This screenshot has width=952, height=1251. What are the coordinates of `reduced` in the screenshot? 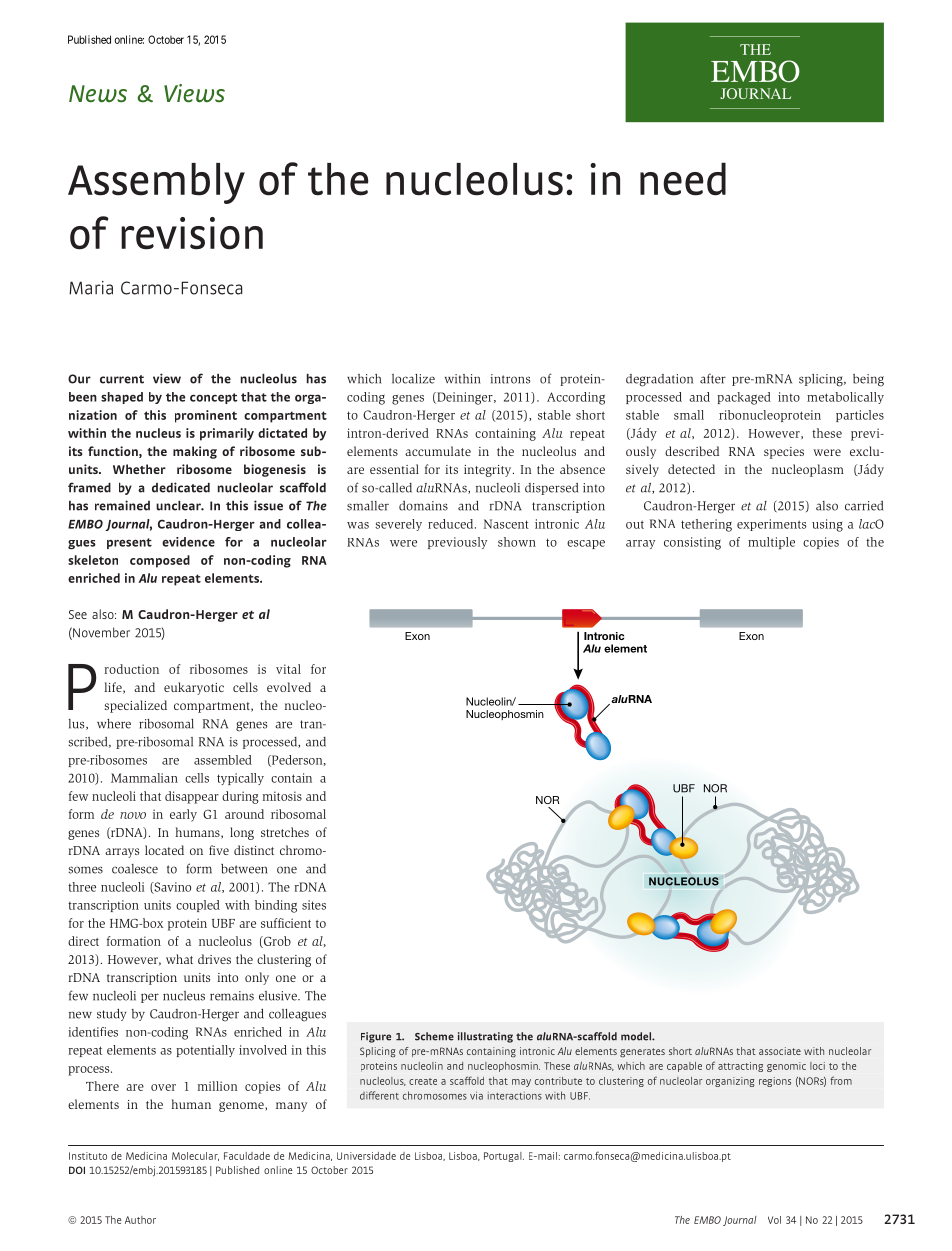 It's located at (452, 524).
